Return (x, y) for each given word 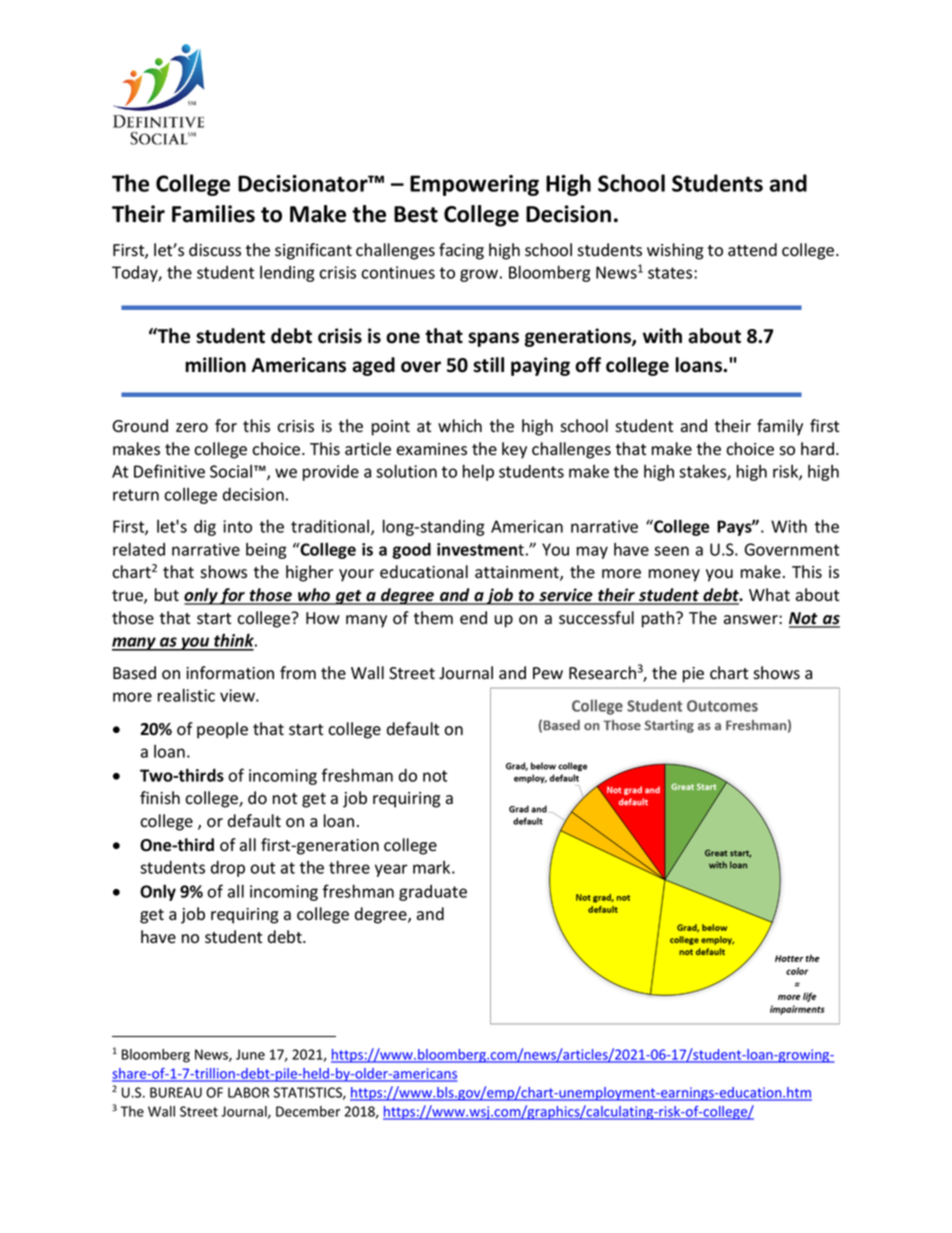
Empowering (474, 185)
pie (693, 675)
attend (752, 249)
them (433, 617)
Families (213, 214)
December (308, 1111)
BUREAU (176, 1092)
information (230, 673)
